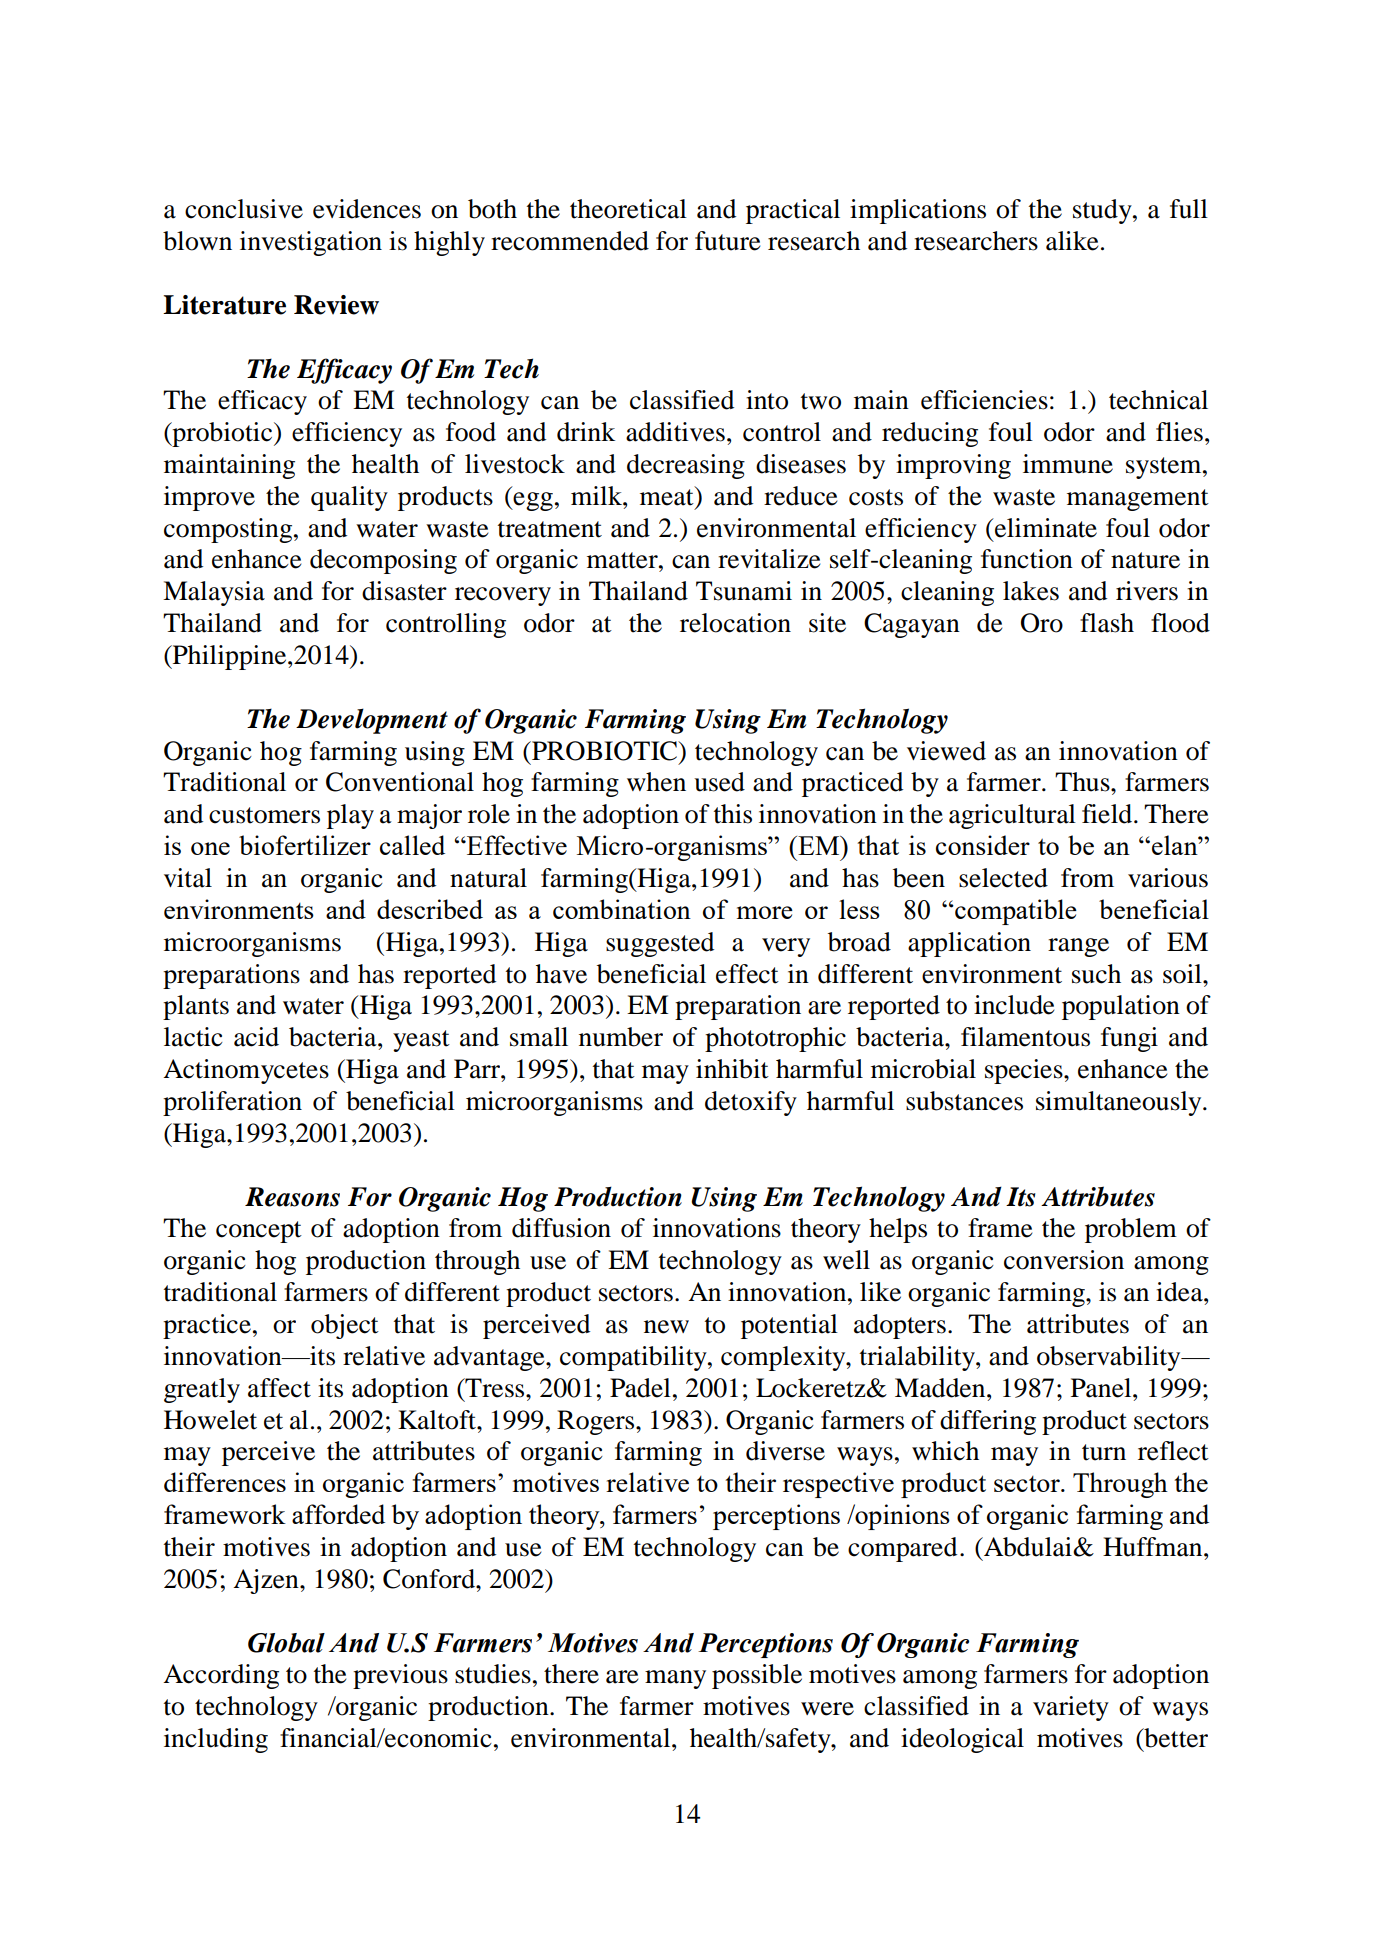  Describe the element at coordinates (561, 1228) in the screenshot. I see `diffusion` at that location.
